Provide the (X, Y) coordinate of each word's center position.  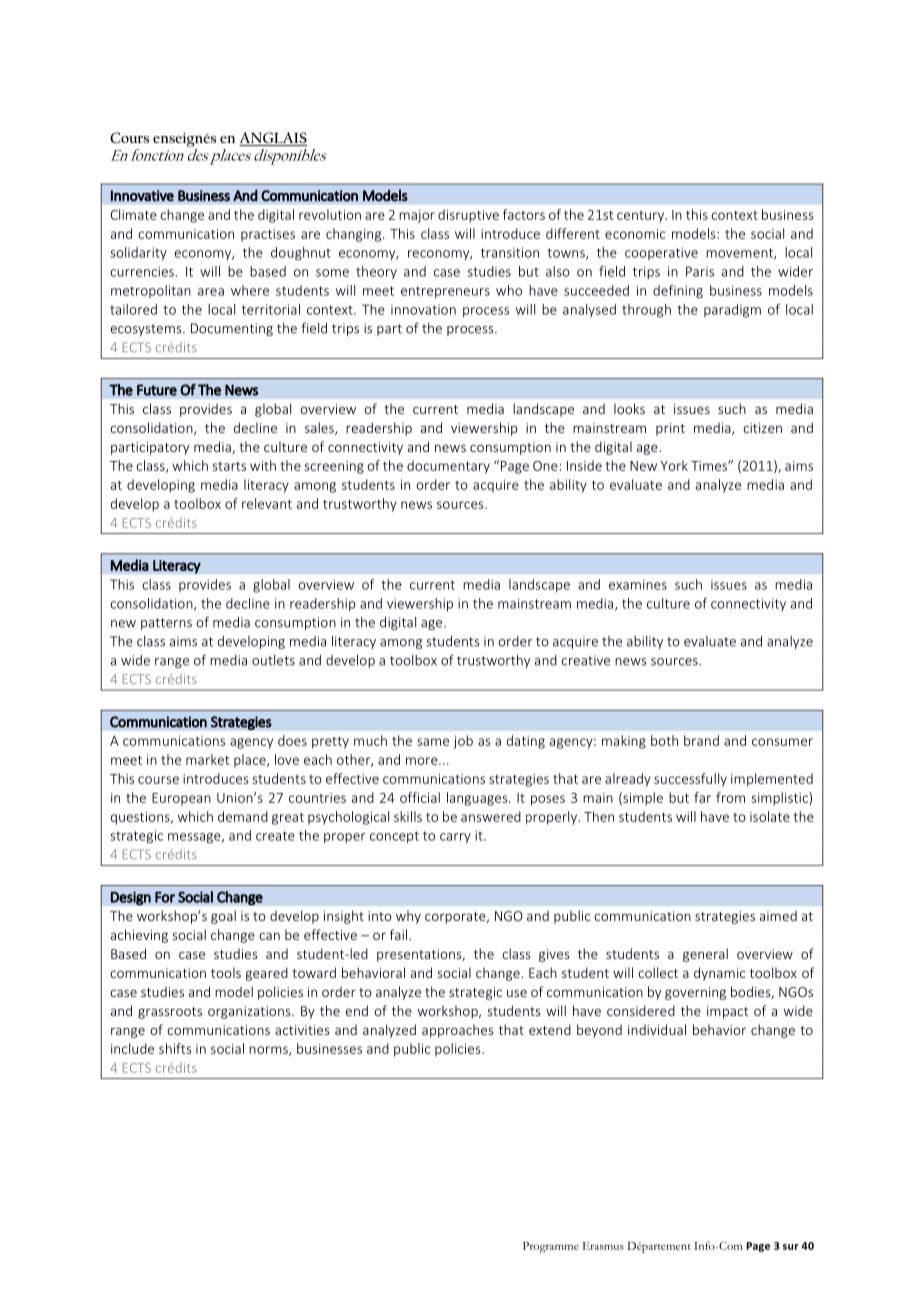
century (641, 217)
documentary (448, 467)
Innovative (142, 196)
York (674, 465)
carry (455, 838)
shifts (175, 1048)
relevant (267, 503)
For (165, 897)
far (702, 797)
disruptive (468, 216)
